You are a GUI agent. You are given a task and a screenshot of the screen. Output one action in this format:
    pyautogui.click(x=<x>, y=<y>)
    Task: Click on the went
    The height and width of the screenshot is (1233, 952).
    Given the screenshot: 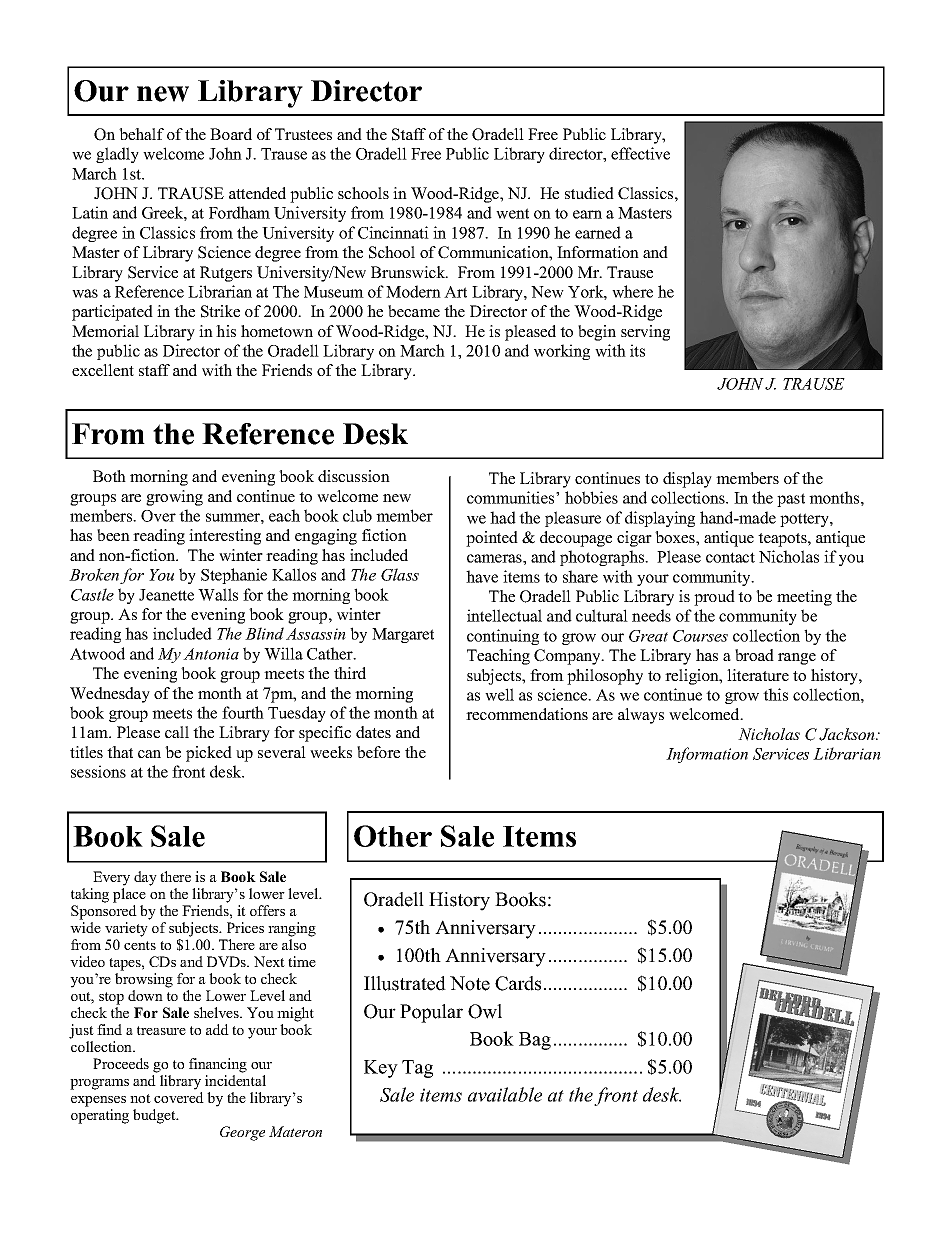 What is the action you would take?
    pyautogui.click(x=512, y=213)
